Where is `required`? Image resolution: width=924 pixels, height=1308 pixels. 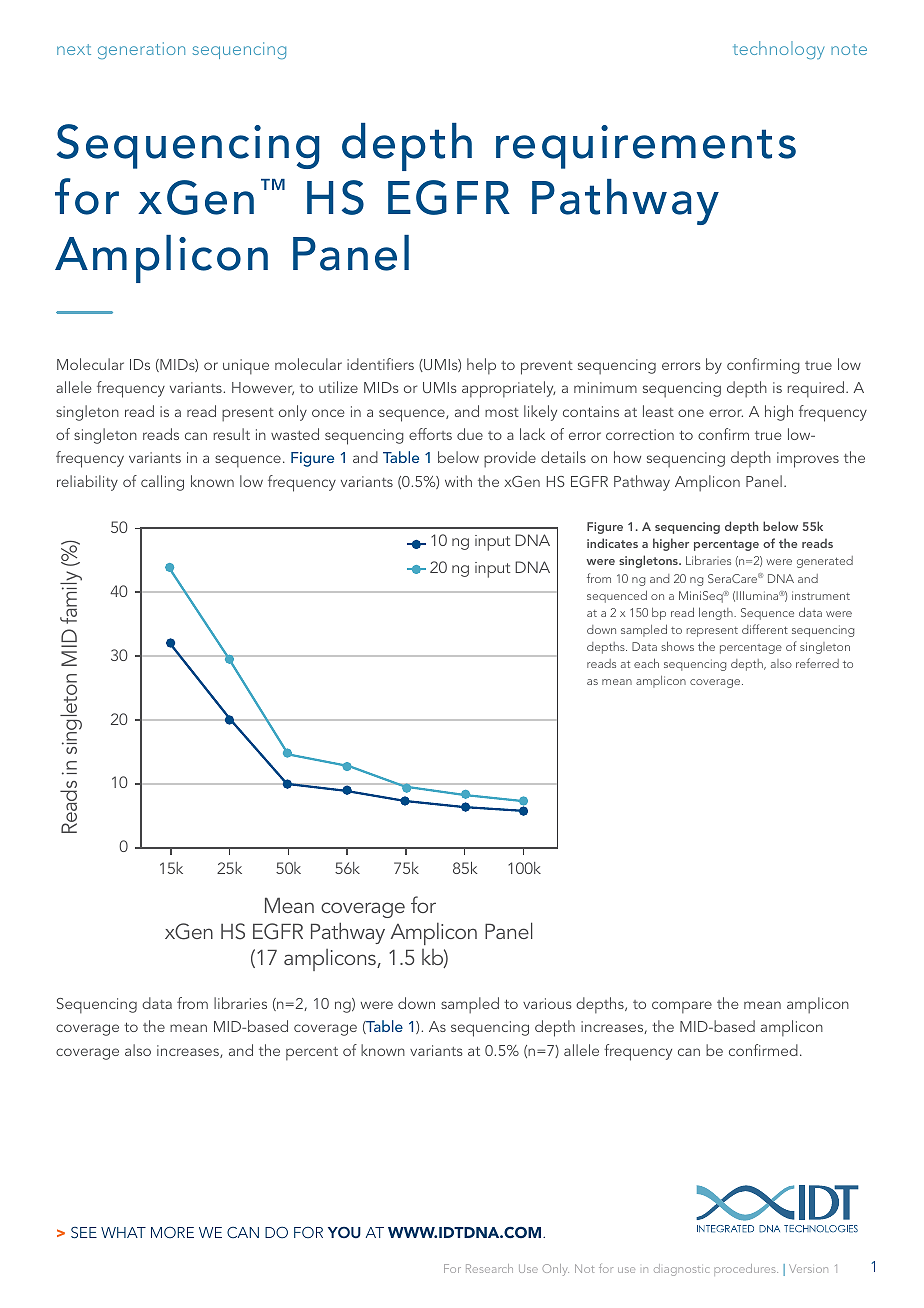
required is located at coordinates (815, 389).
